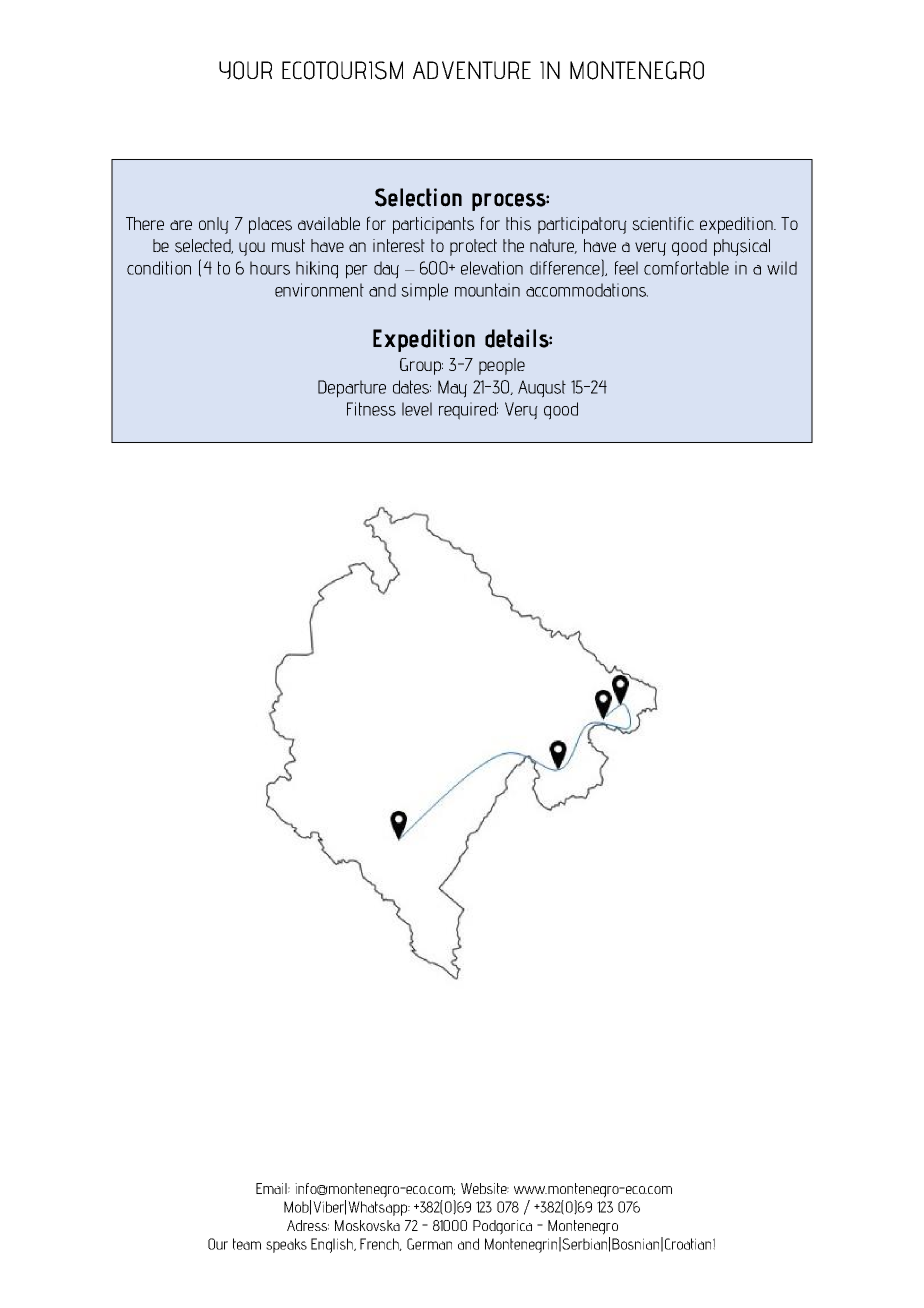 This screenshot has width=924, height=1308. I want to click on French, so click(381, 1244).
